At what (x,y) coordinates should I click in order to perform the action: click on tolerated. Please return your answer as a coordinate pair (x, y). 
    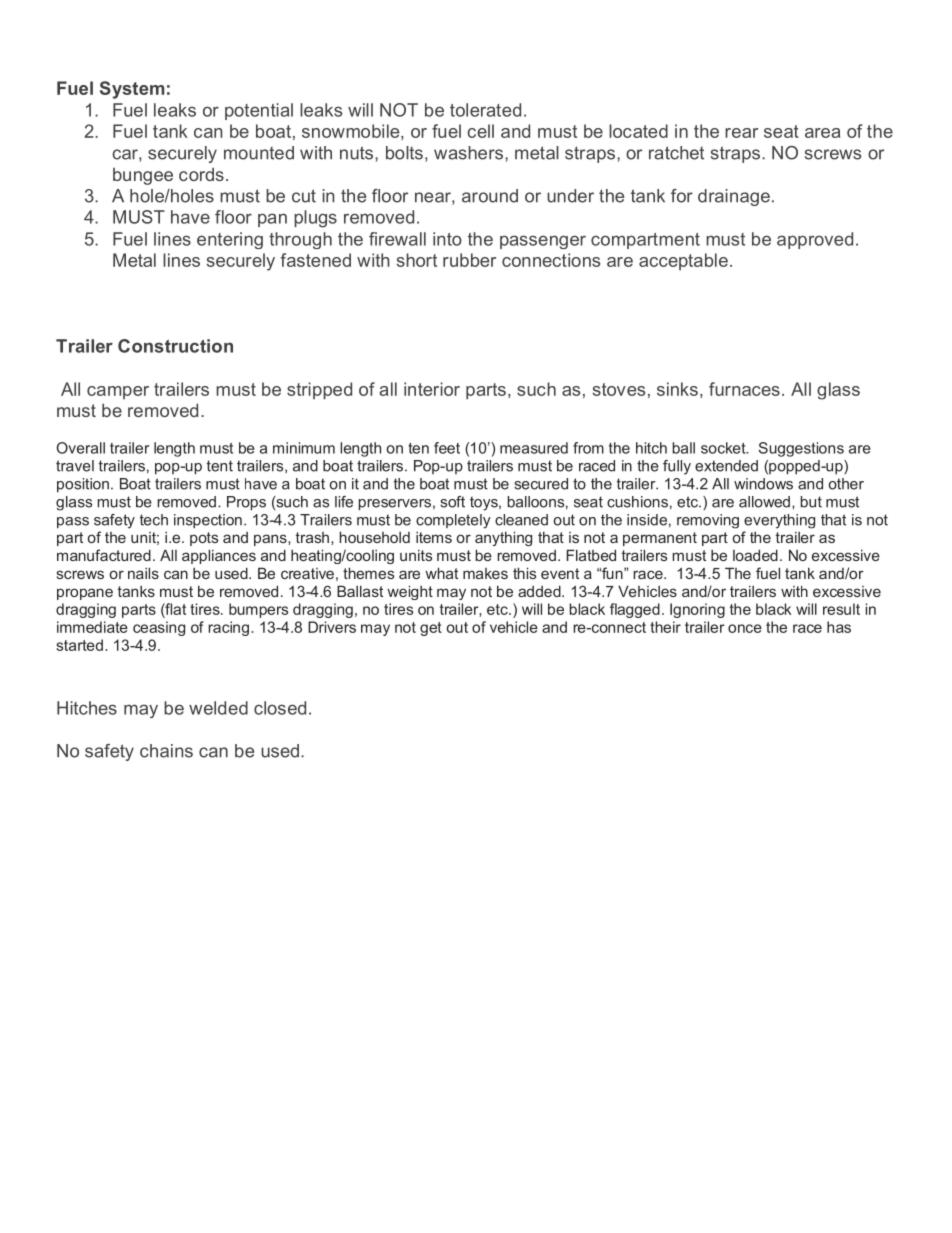
    Looking at the image, I should click on (485, 110).
